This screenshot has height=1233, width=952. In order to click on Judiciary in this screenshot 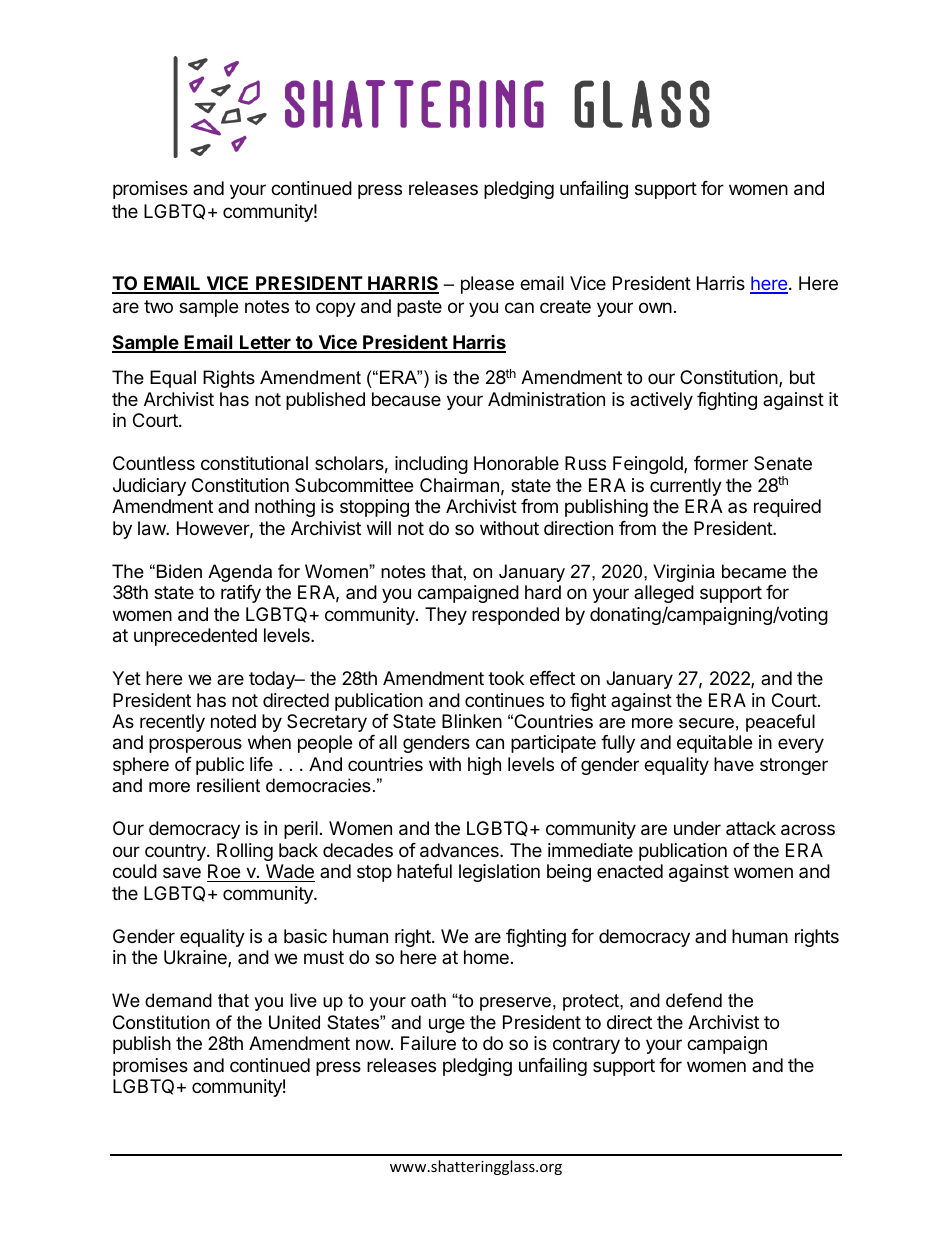, I will do `click(149, 487)`.
